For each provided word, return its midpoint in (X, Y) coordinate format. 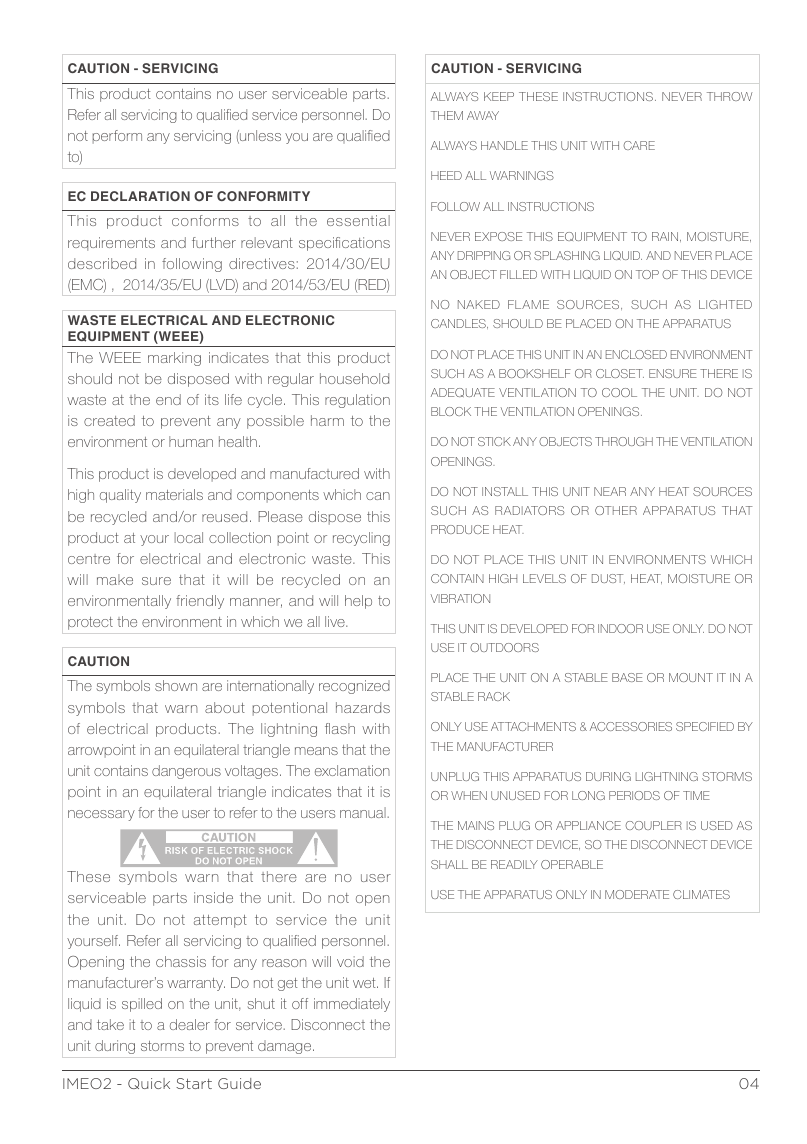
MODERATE (637, 894)
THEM (447, 115)
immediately (352, 1005)
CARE (639, 145)
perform (117, 137)
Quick (149, 1083)
